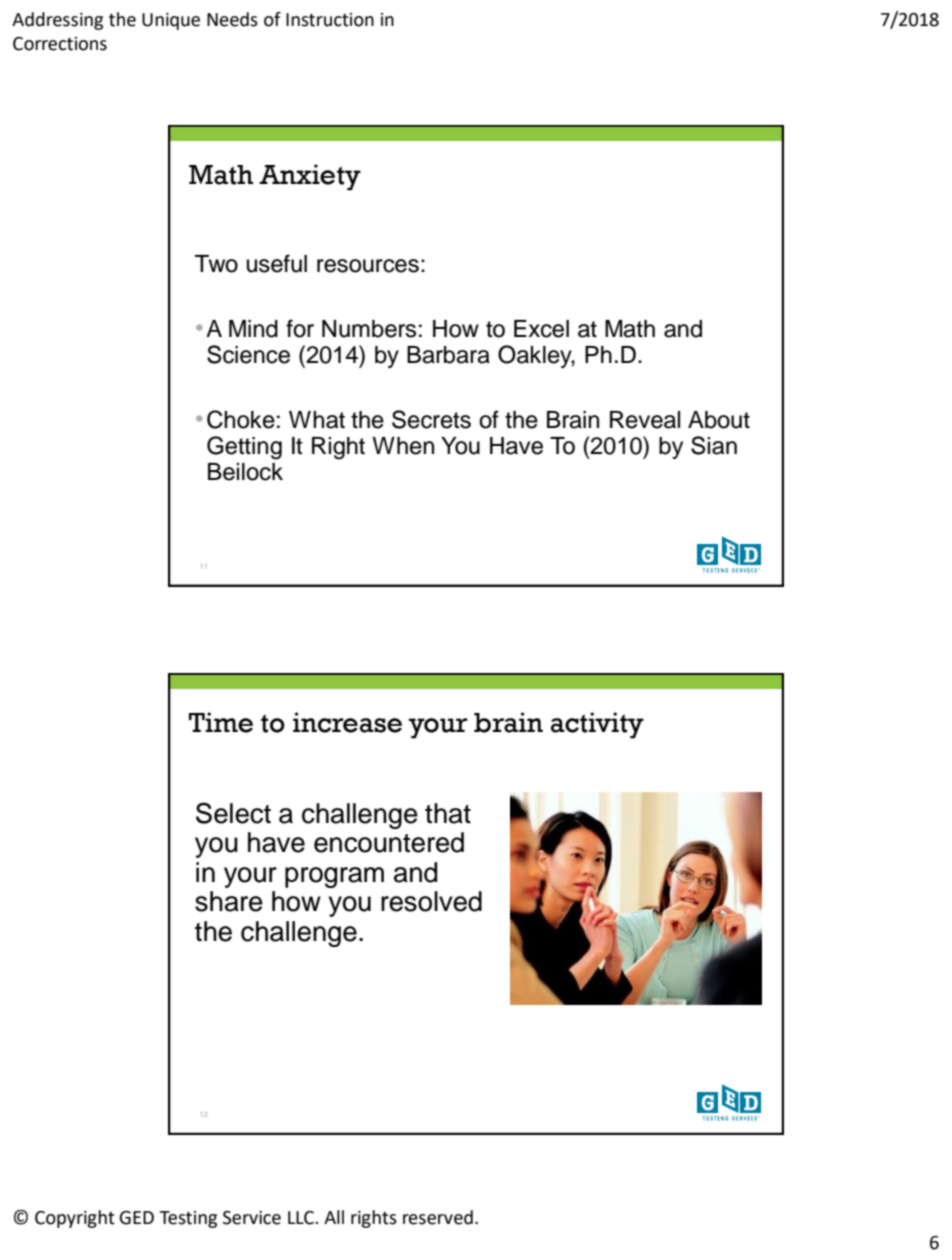 The image size is (952, 1260). Describe the element at coordinates (221, 722) in the screenshot. I see `Time` at that location.
